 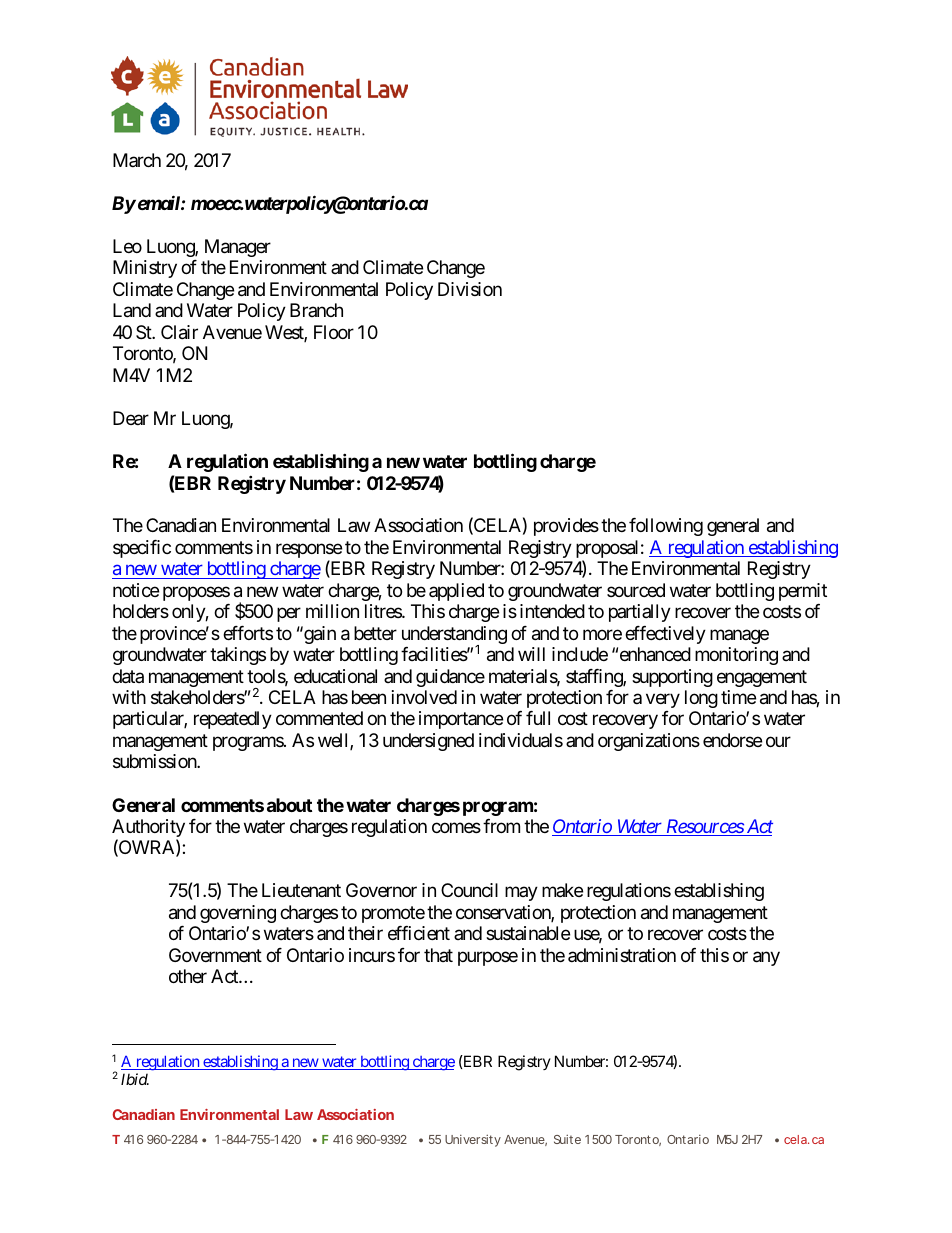 What do you see at coordinates (803, 592) in the image?
I see `permit` at bounding box center [803, 592].
